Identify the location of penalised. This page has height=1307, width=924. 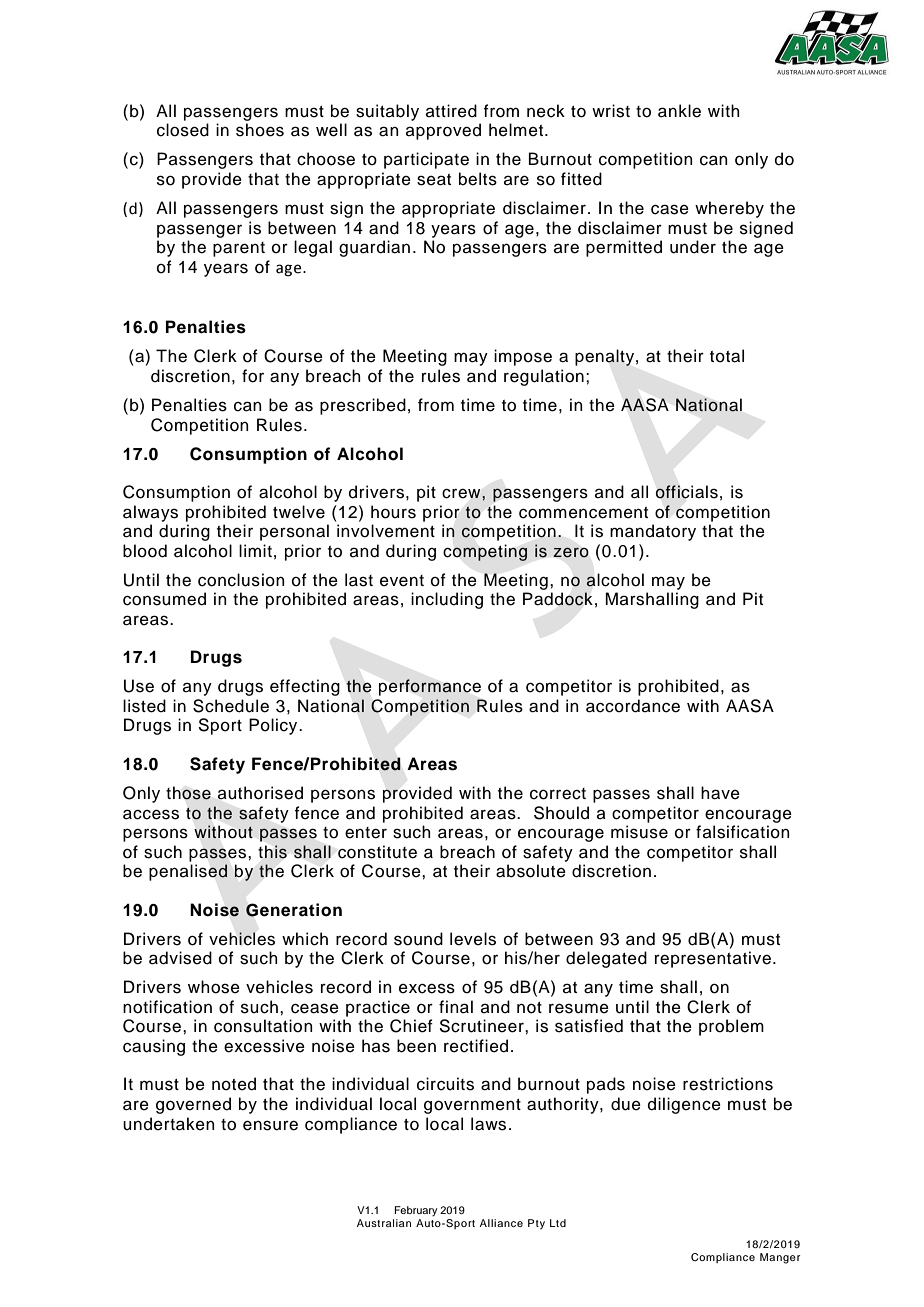
(188, 872).
